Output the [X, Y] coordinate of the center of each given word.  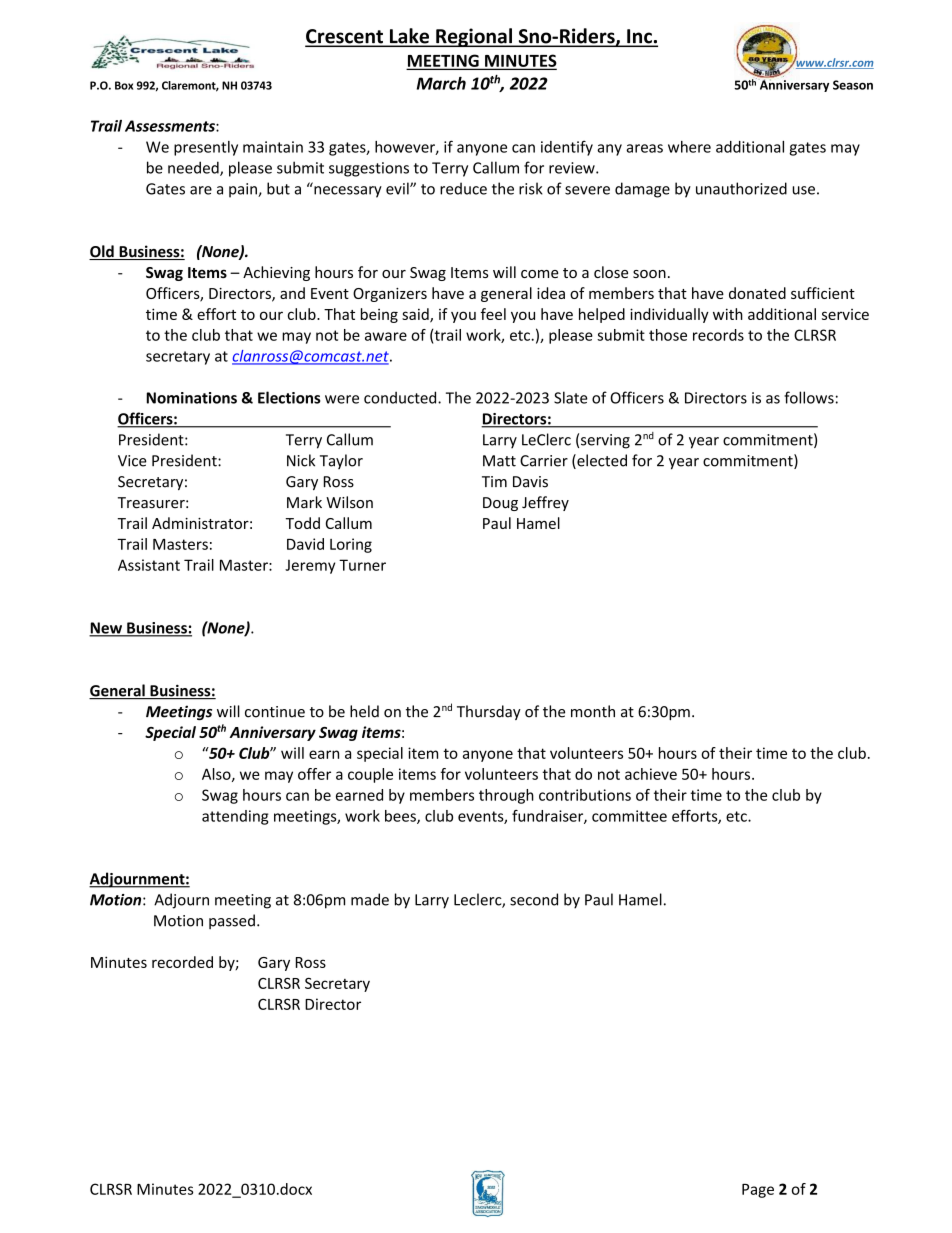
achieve [651, 774]
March [441, 83]
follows [809, 397]
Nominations [191, 398]
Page [758, 1191]
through [506, 796]
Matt [499, 461]
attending [235, 817]
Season [853, 85]
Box [124, 85]
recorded [182, 962]
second [534, 899]
